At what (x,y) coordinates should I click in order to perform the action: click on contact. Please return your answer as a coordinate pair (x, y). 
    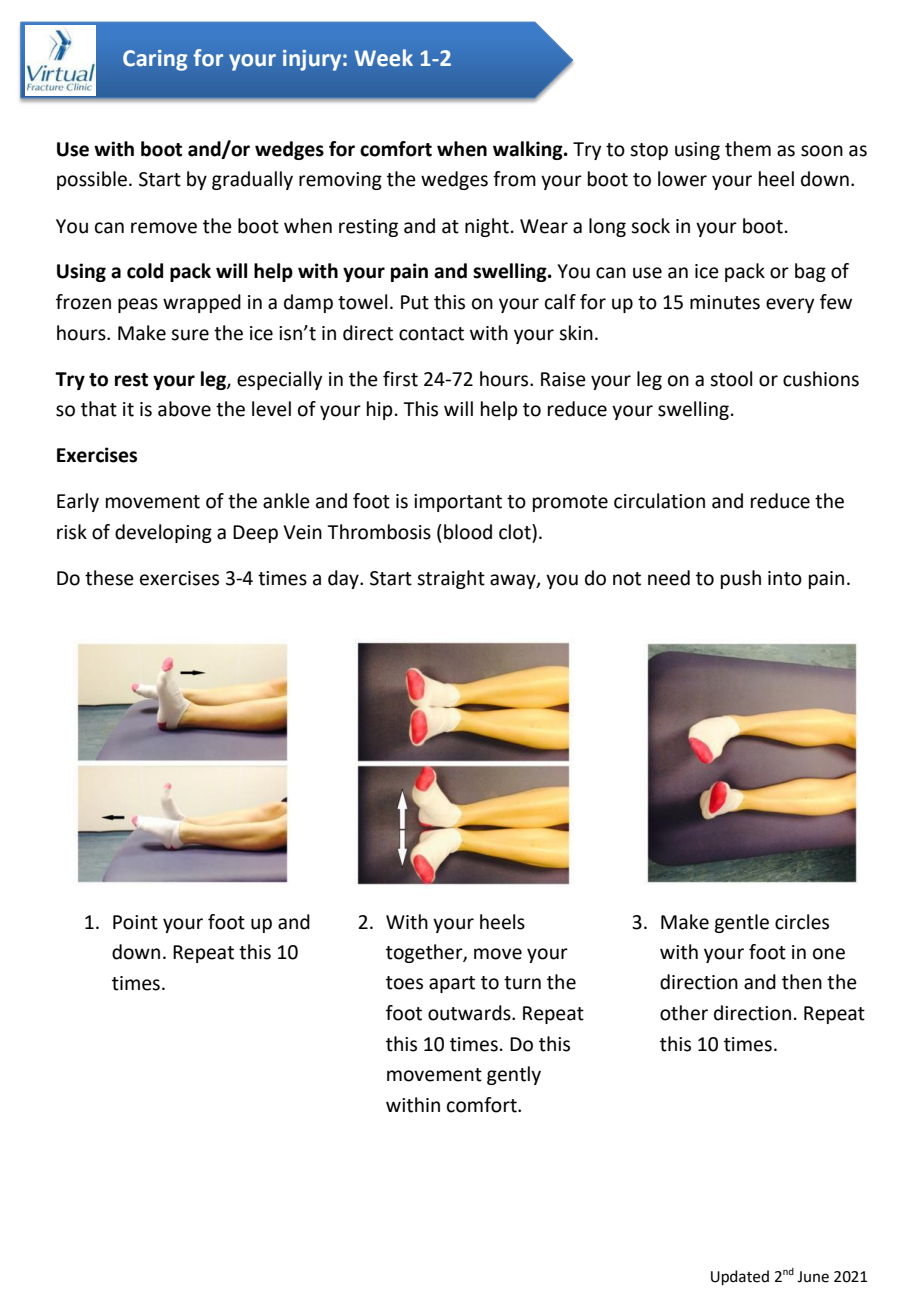
    Looking at the image, I should click on (431, 334).
